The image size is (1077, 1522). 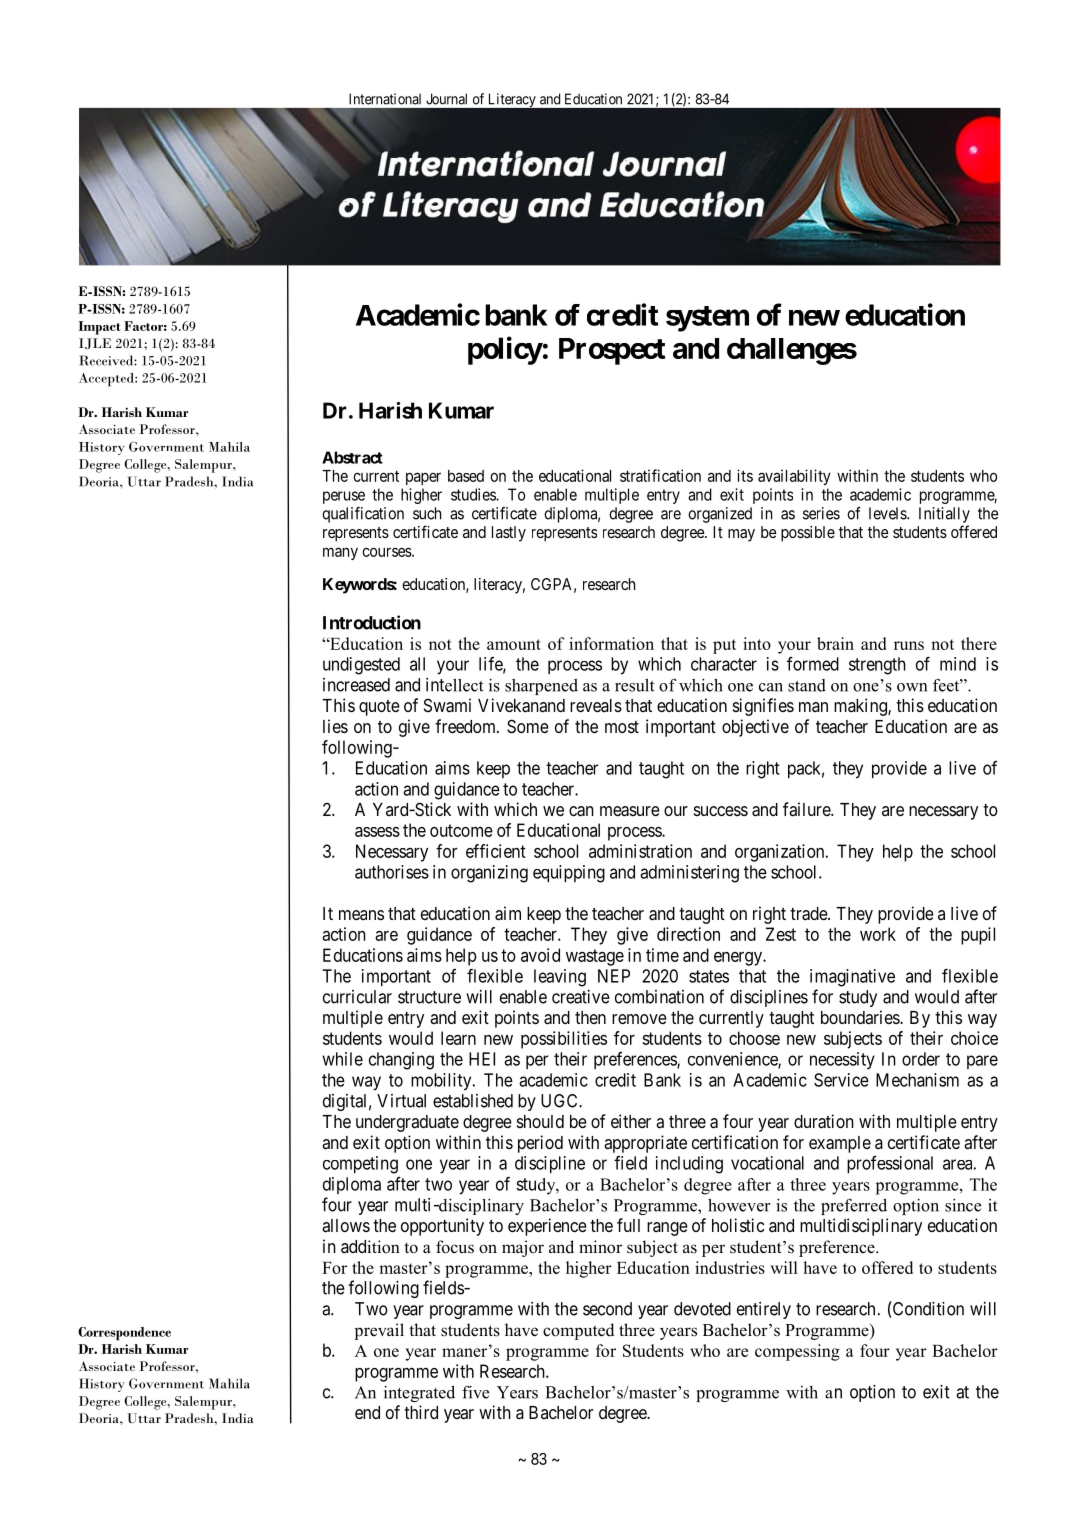 What do you see at coordinates (446, 99) in the screenshot?
I see `Journal` at bounding box center [446, 99].
